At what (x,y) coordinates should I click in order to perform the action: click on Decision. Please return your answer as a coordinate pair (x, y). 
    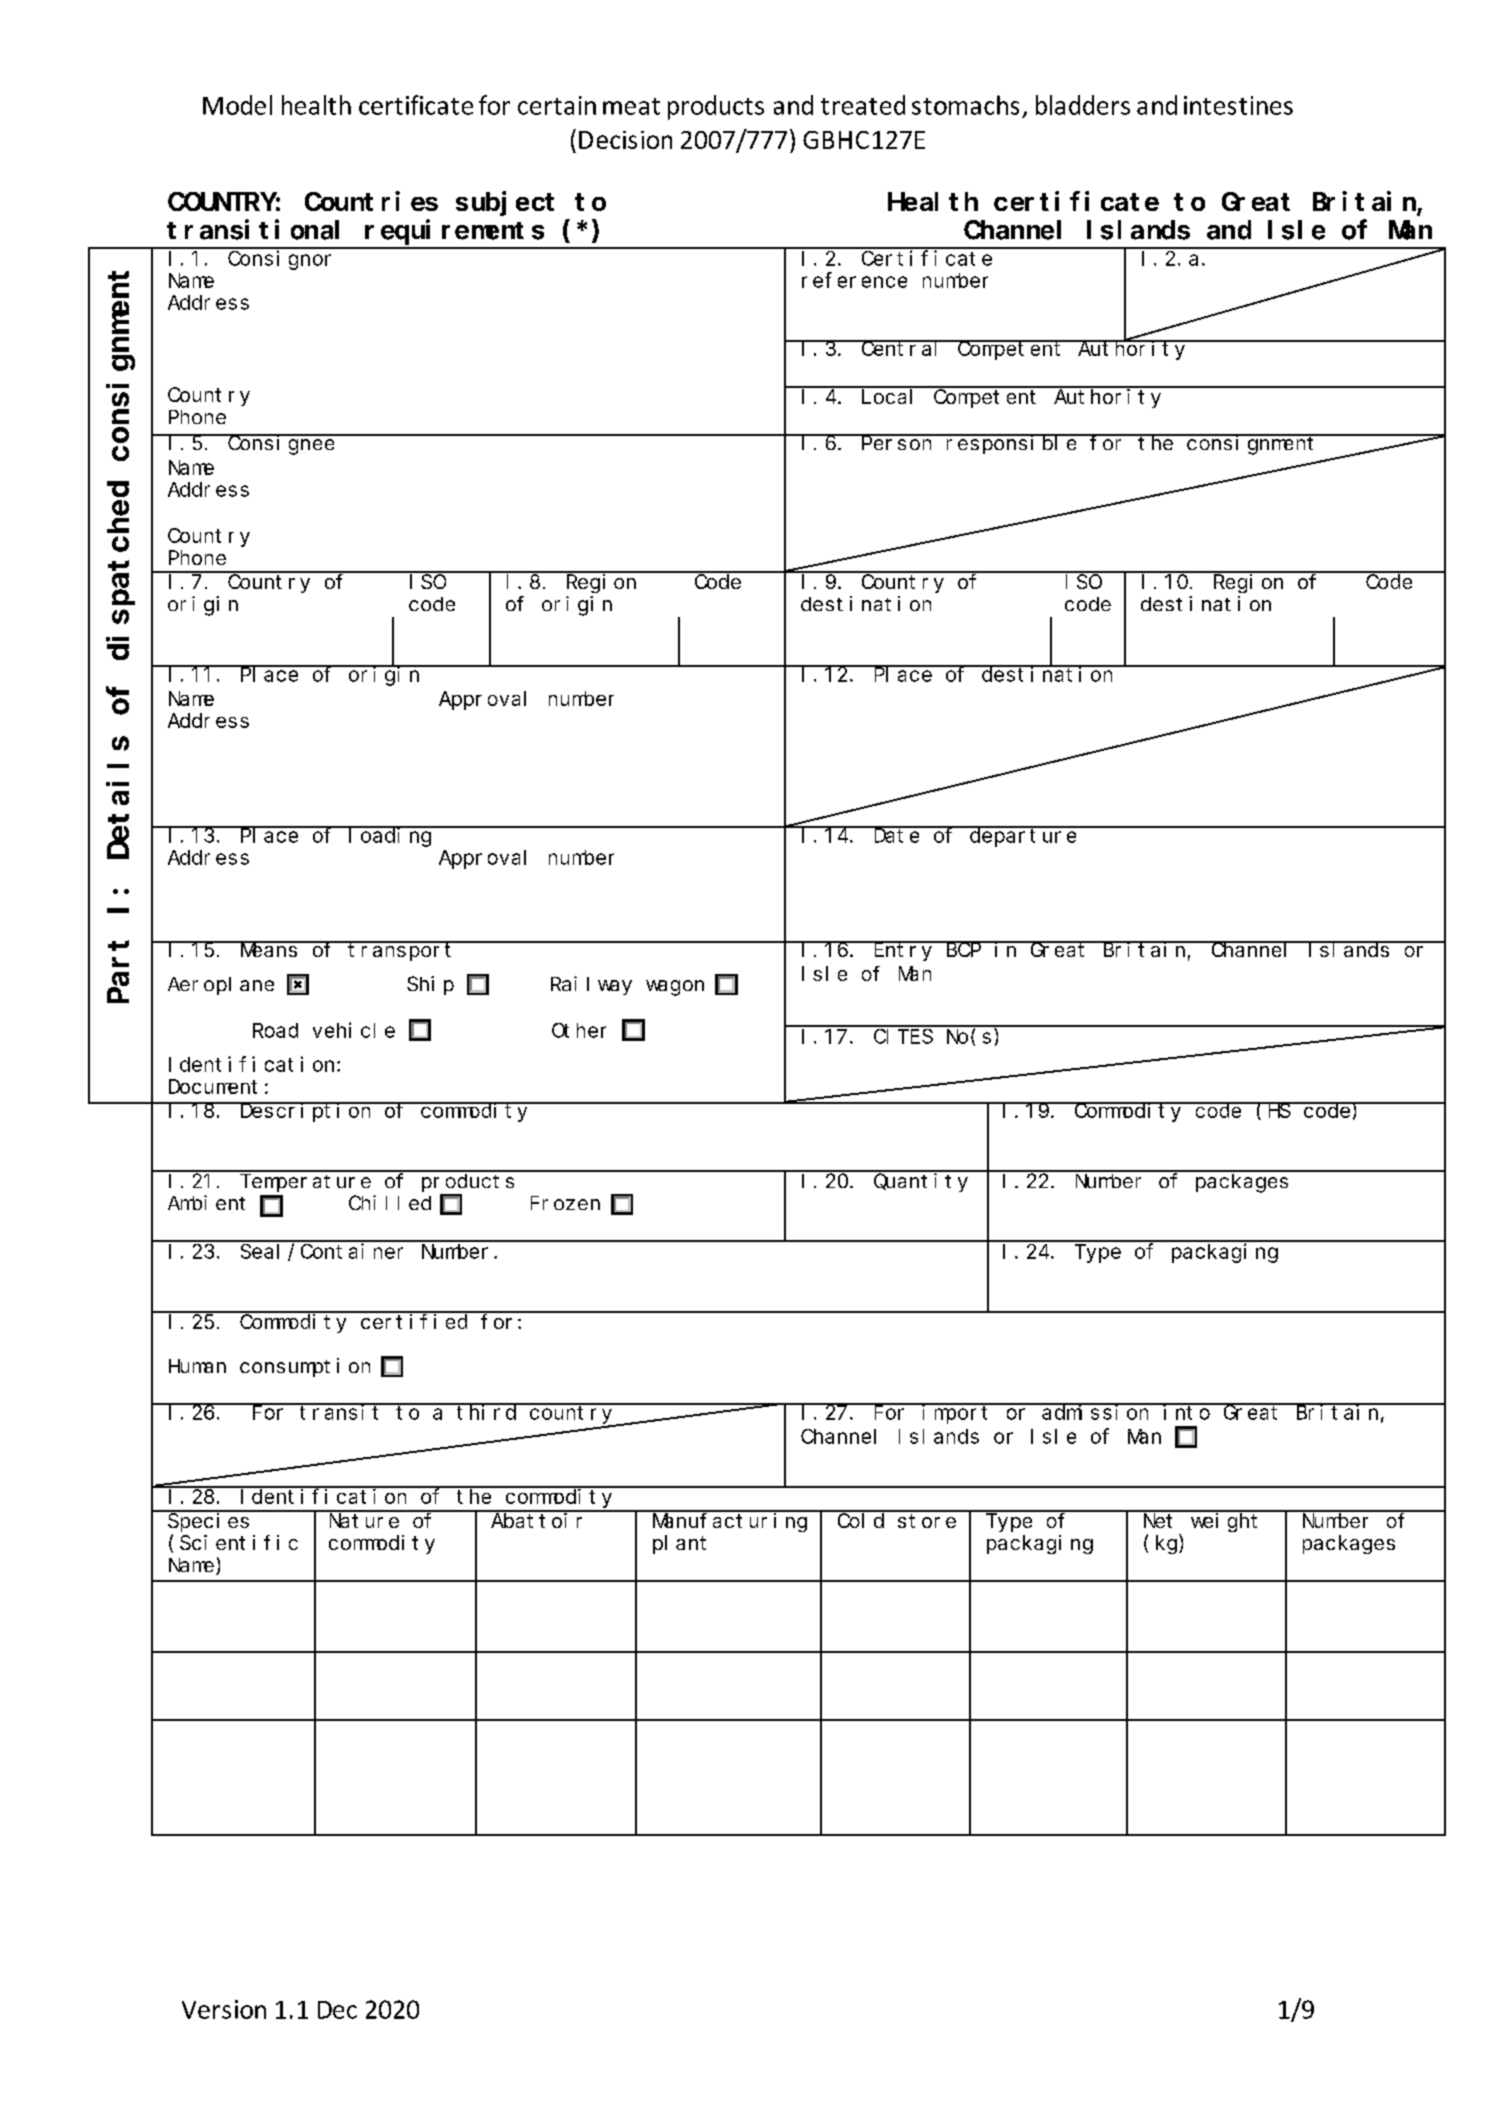
    Looking at the image, I should click on (625, 140).
